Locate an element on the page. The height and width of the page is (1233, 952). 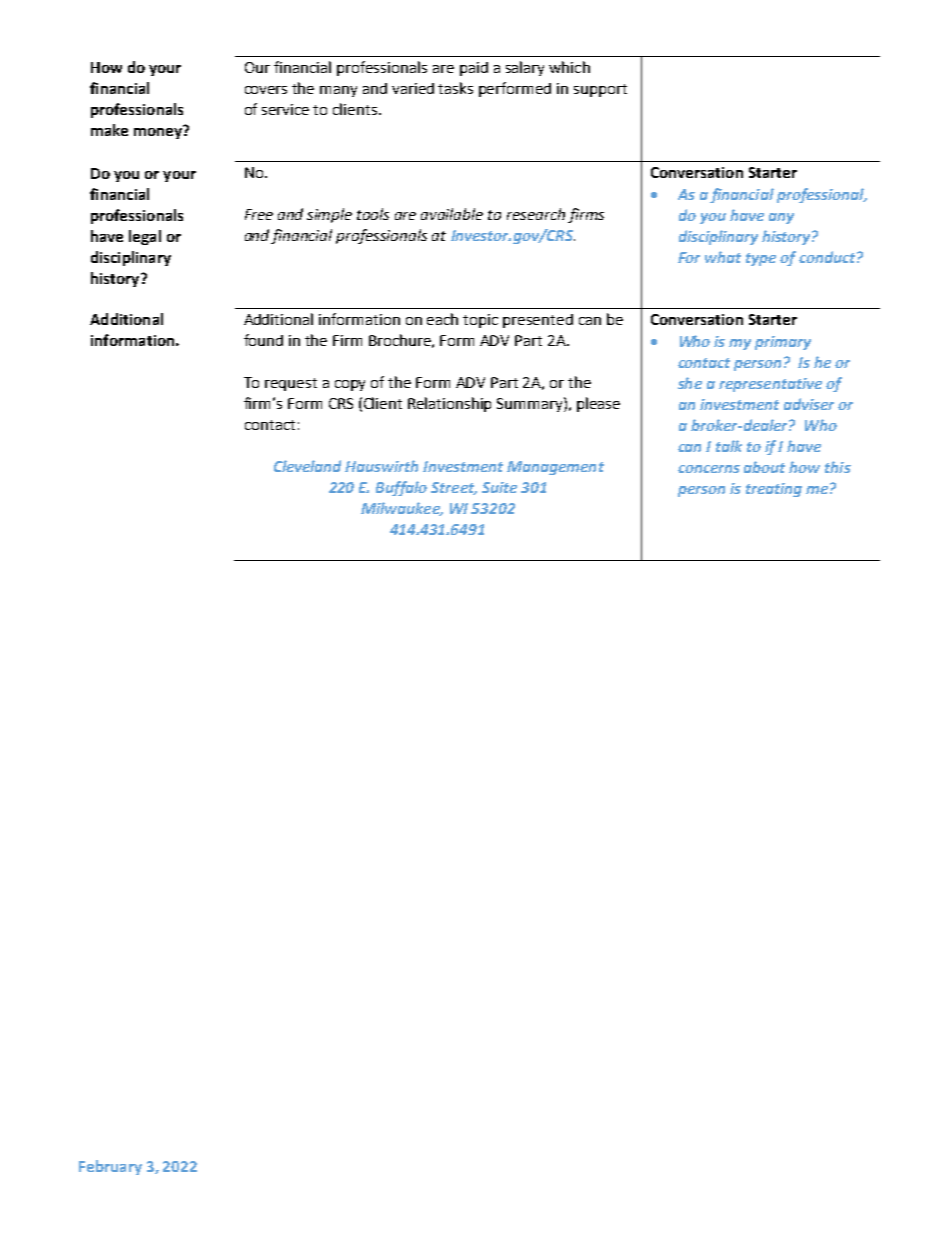
money is located at coordinates (159, 132).
